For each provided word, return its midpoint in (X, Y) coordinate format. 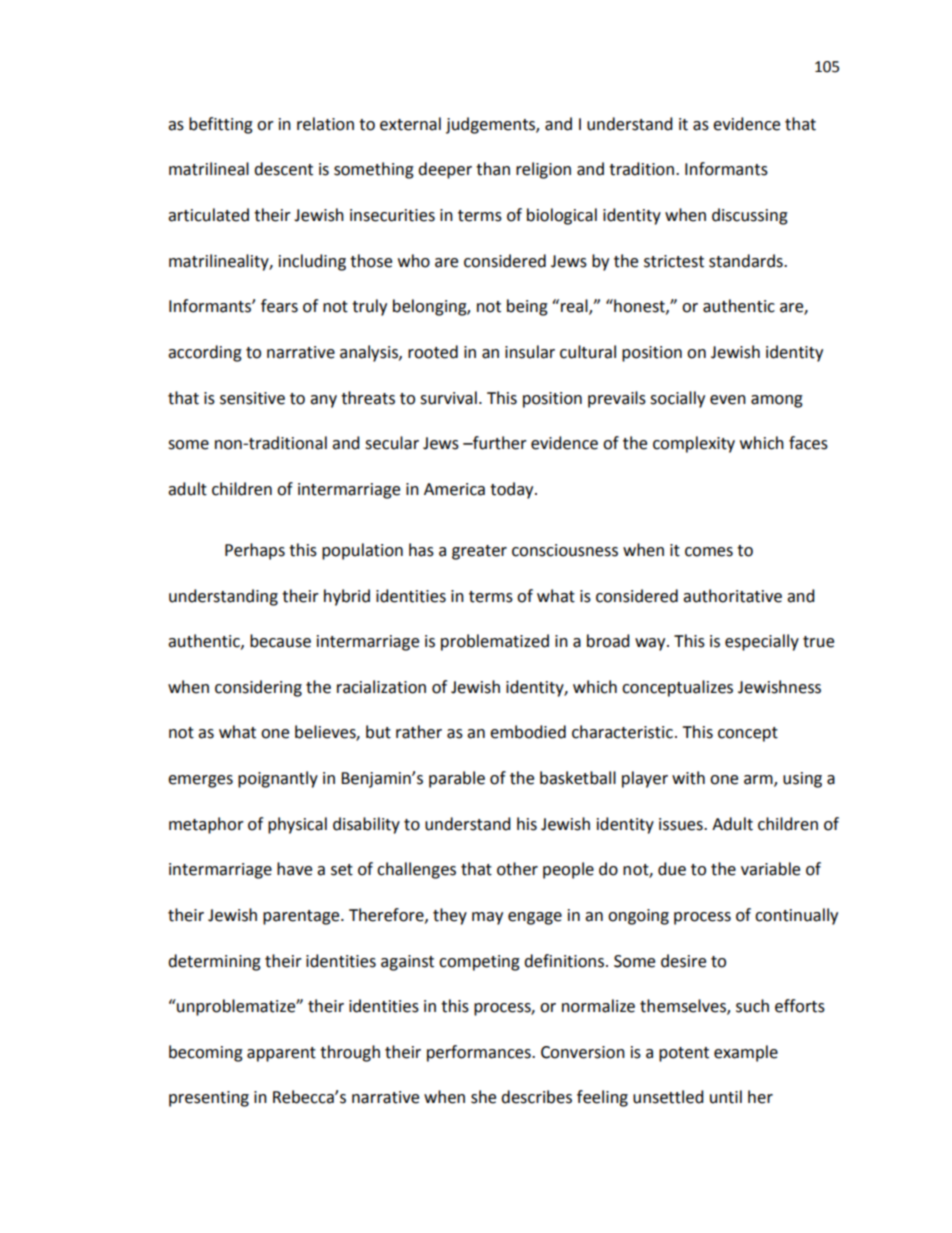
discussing (750, 216)
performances (480, 1053)
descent (283, 169)
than (493, 169)
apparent (281, 1054)
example (746, 1053)
